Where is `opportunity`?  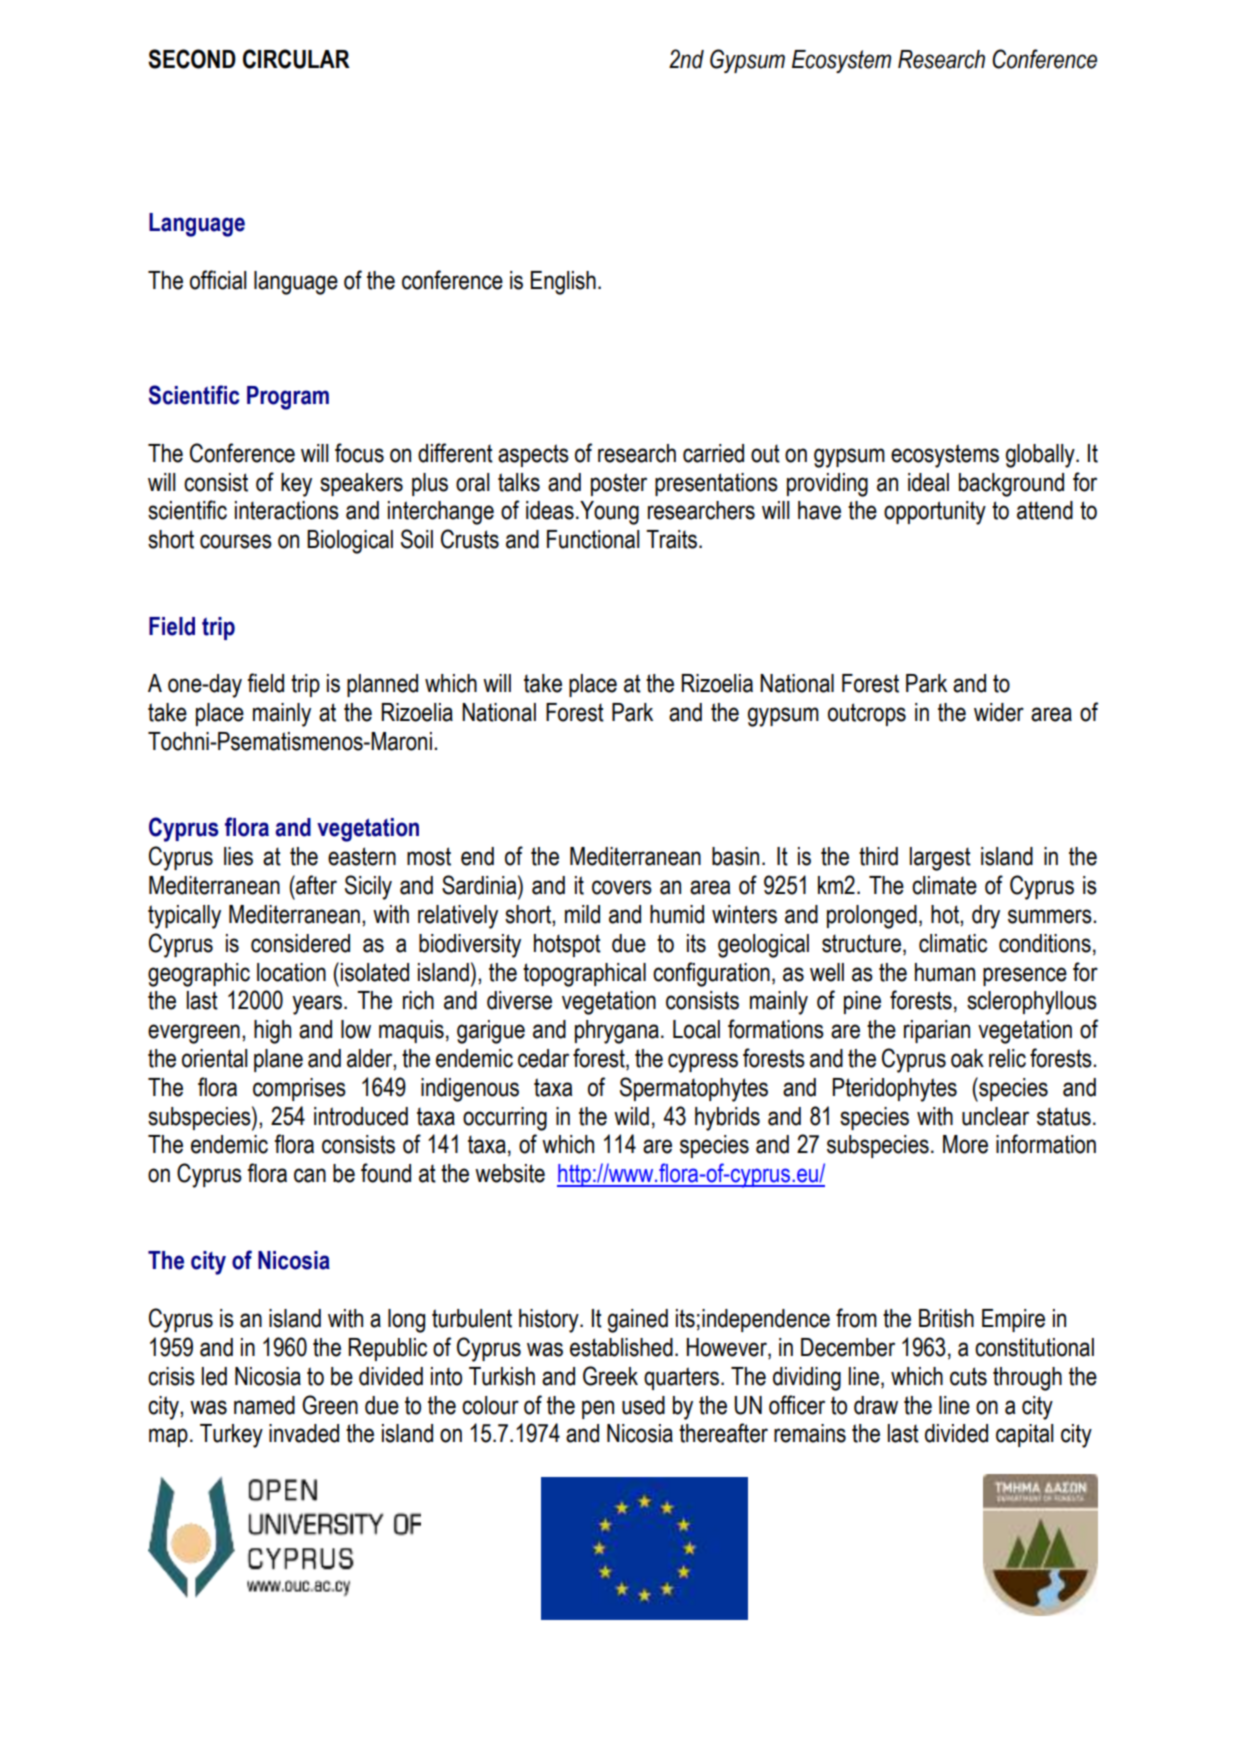
opportunity is located at coordinates (935, 513).
